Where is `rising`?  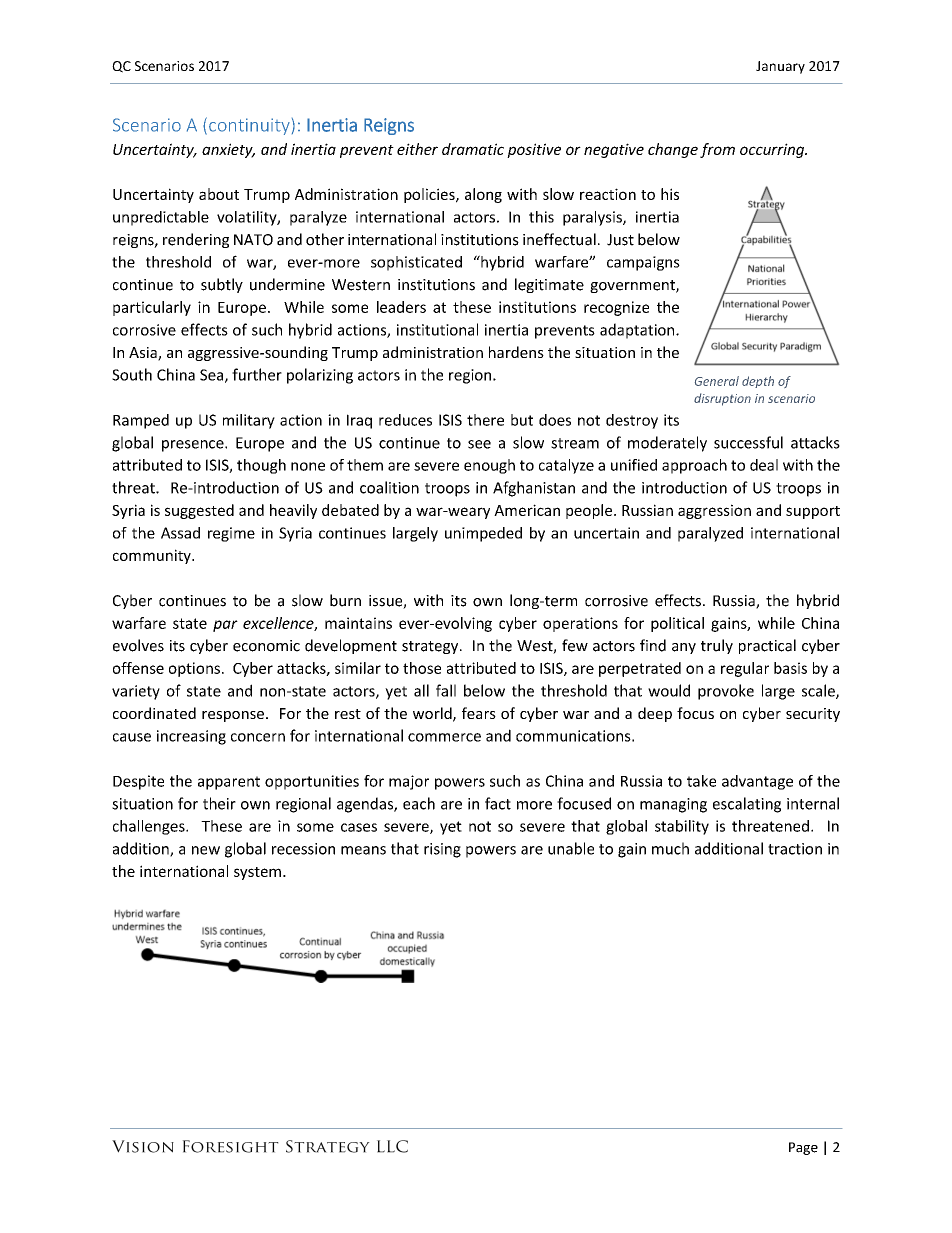
rising is located at coordinates (442, 850).
